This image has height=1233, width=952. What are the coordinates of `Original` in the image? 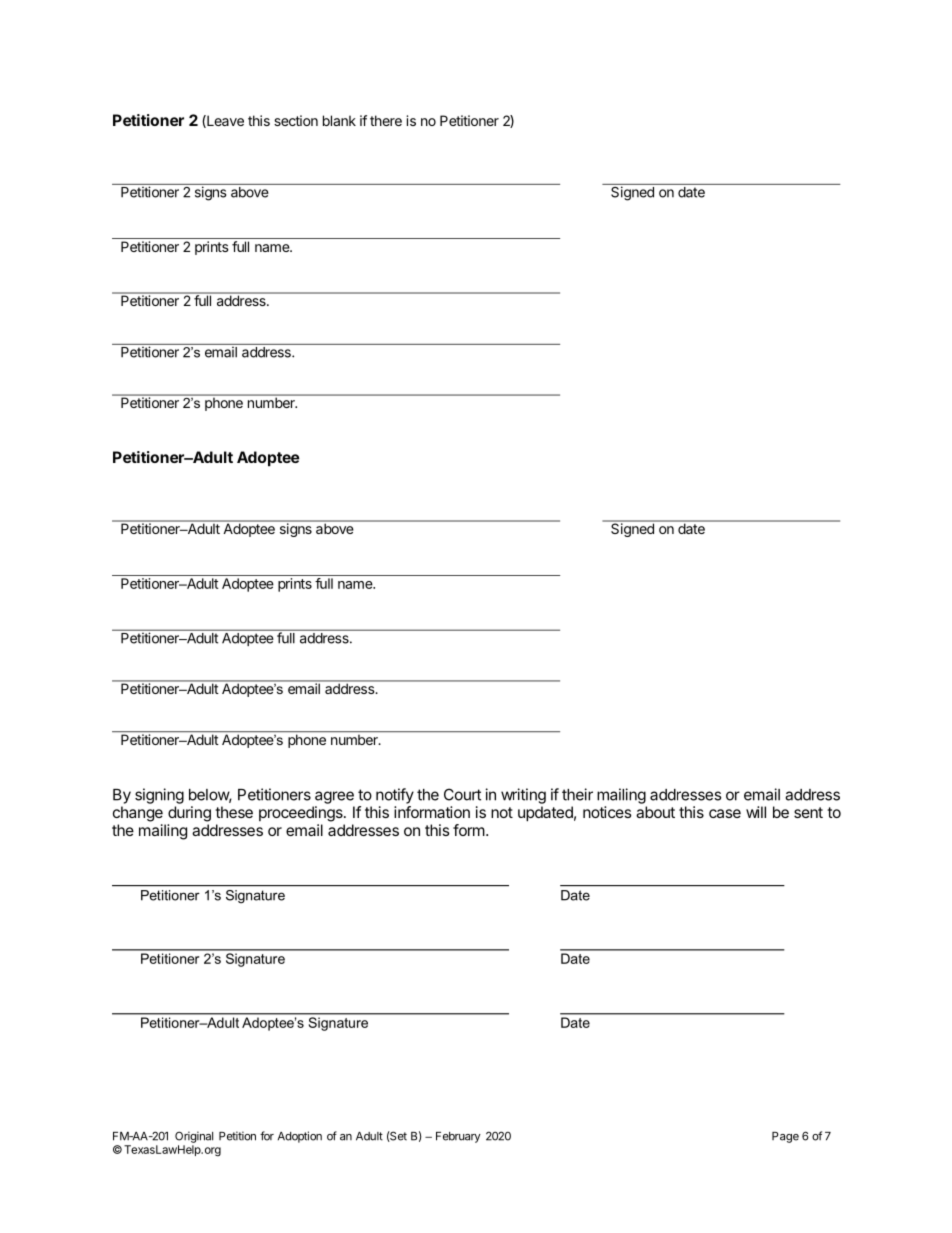 It's located at (194, 1137).
